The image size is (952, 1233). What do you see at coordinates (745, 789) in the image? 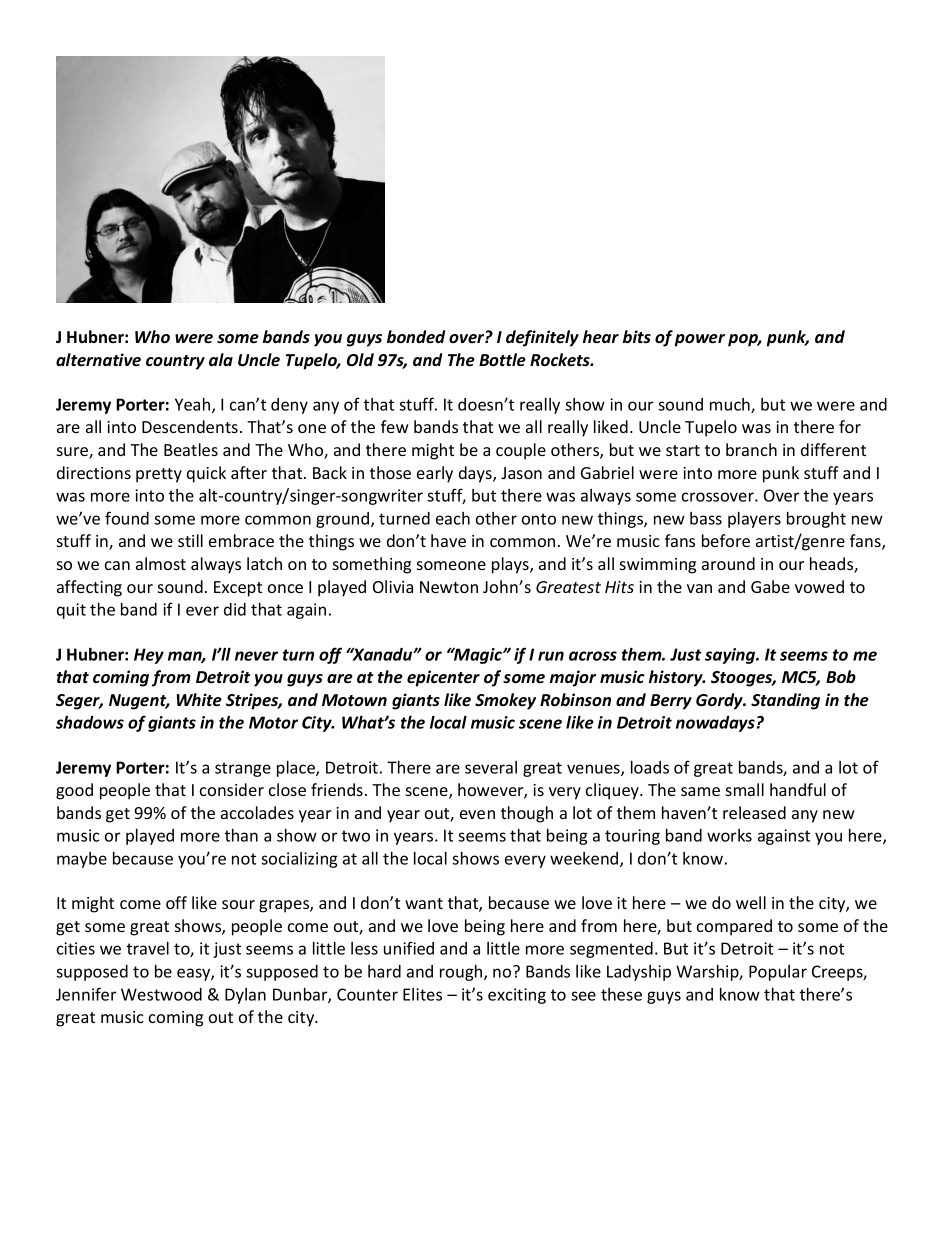
I see `small` at bounding box center [745, 789].
